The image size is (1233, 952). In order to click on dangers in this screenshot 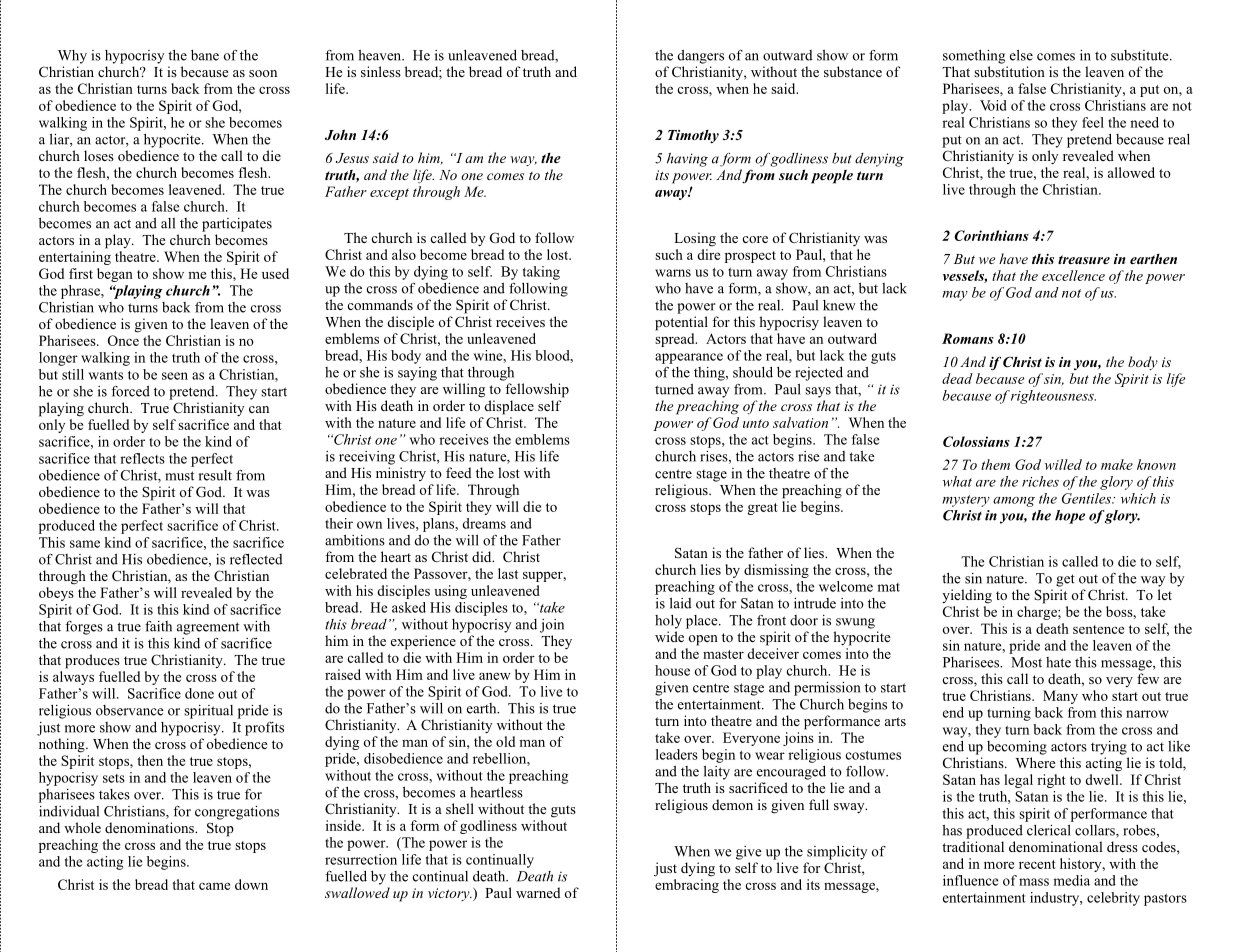, I will do `click(700, 57)`.
